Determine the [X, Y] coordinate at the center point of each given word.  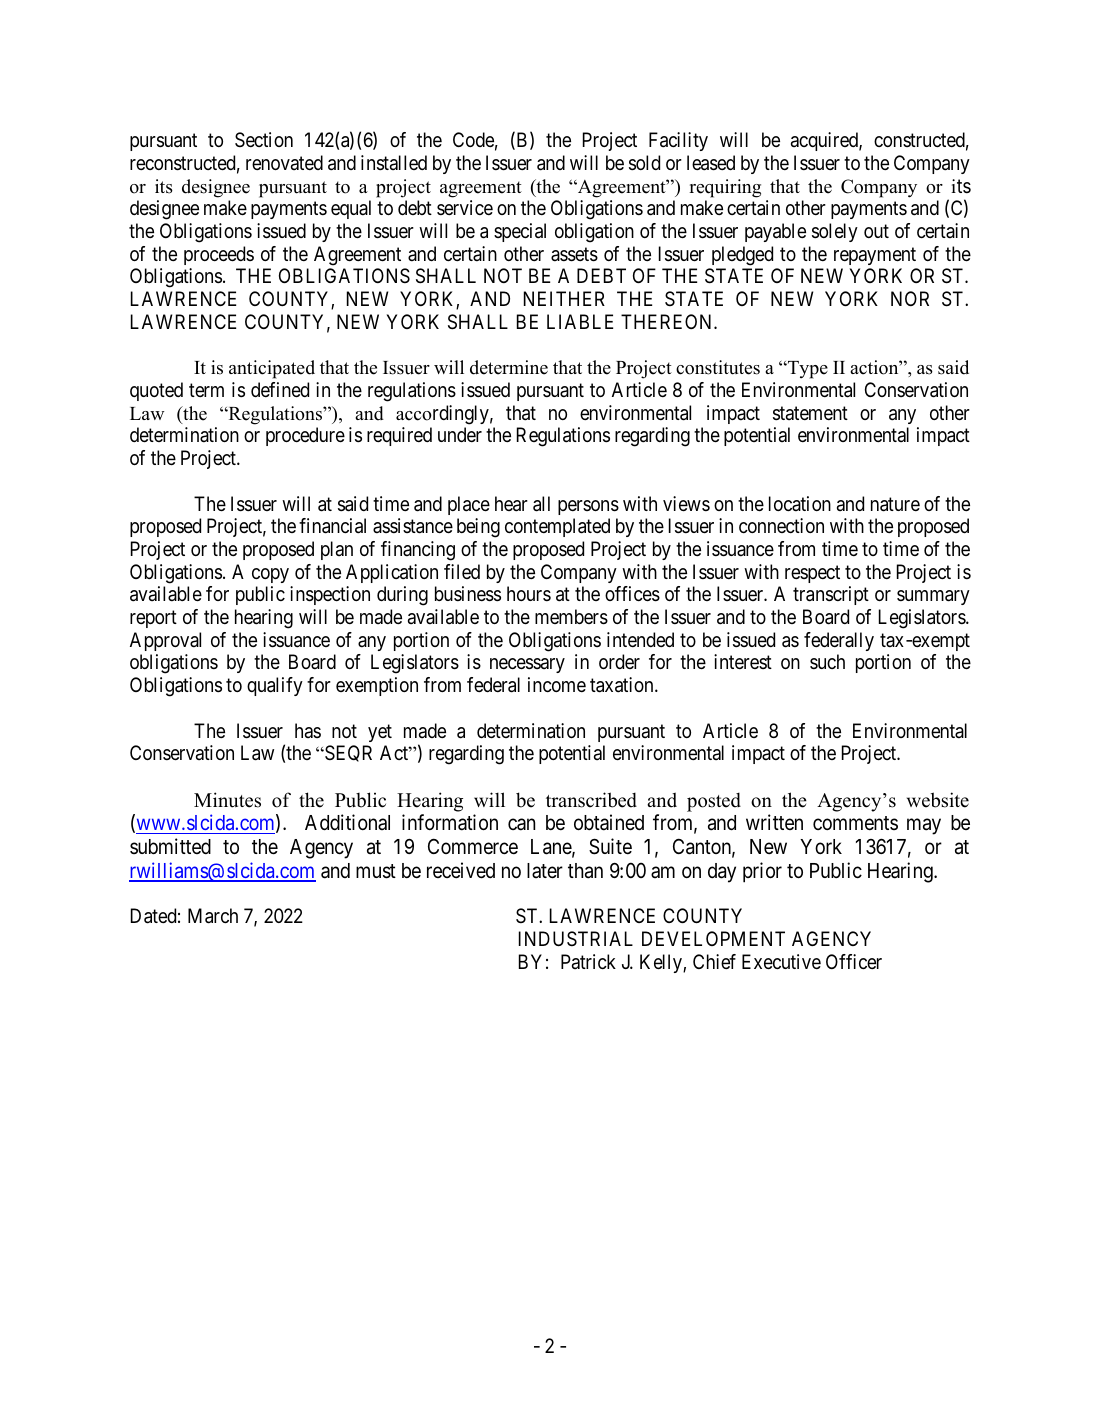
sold [644, 163]
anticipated [272, 369]
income [557, 684]
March [213, 916]
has [308, 730]
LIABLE [580, 321]
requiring [725, 188]
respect [812, 574]
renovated [284, 162]
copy [270, 575]
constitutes [718, 367]
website [938, 800]
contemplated [557, 527]
